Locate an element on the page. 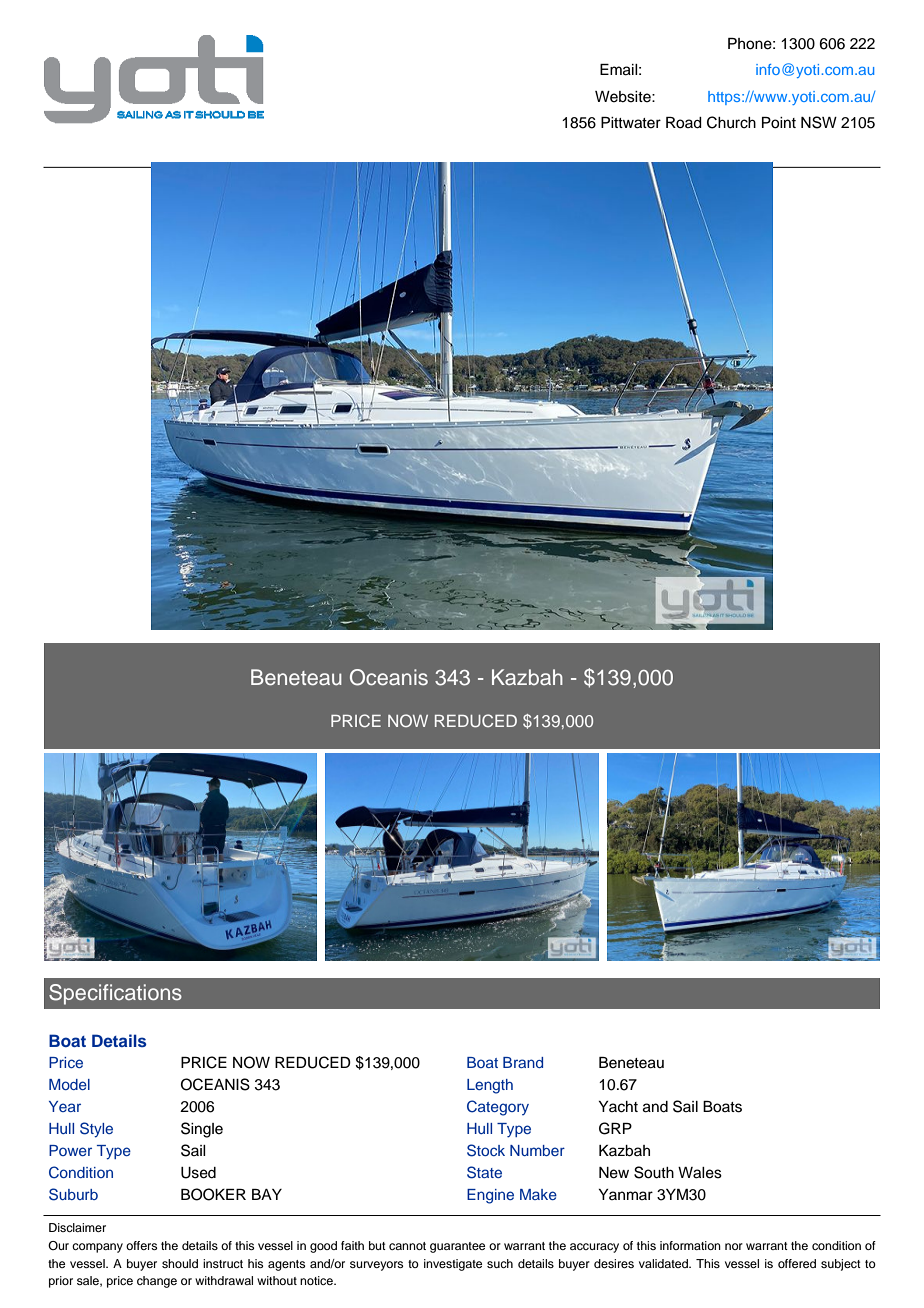  NSW is located at coordinates (819, 122).
